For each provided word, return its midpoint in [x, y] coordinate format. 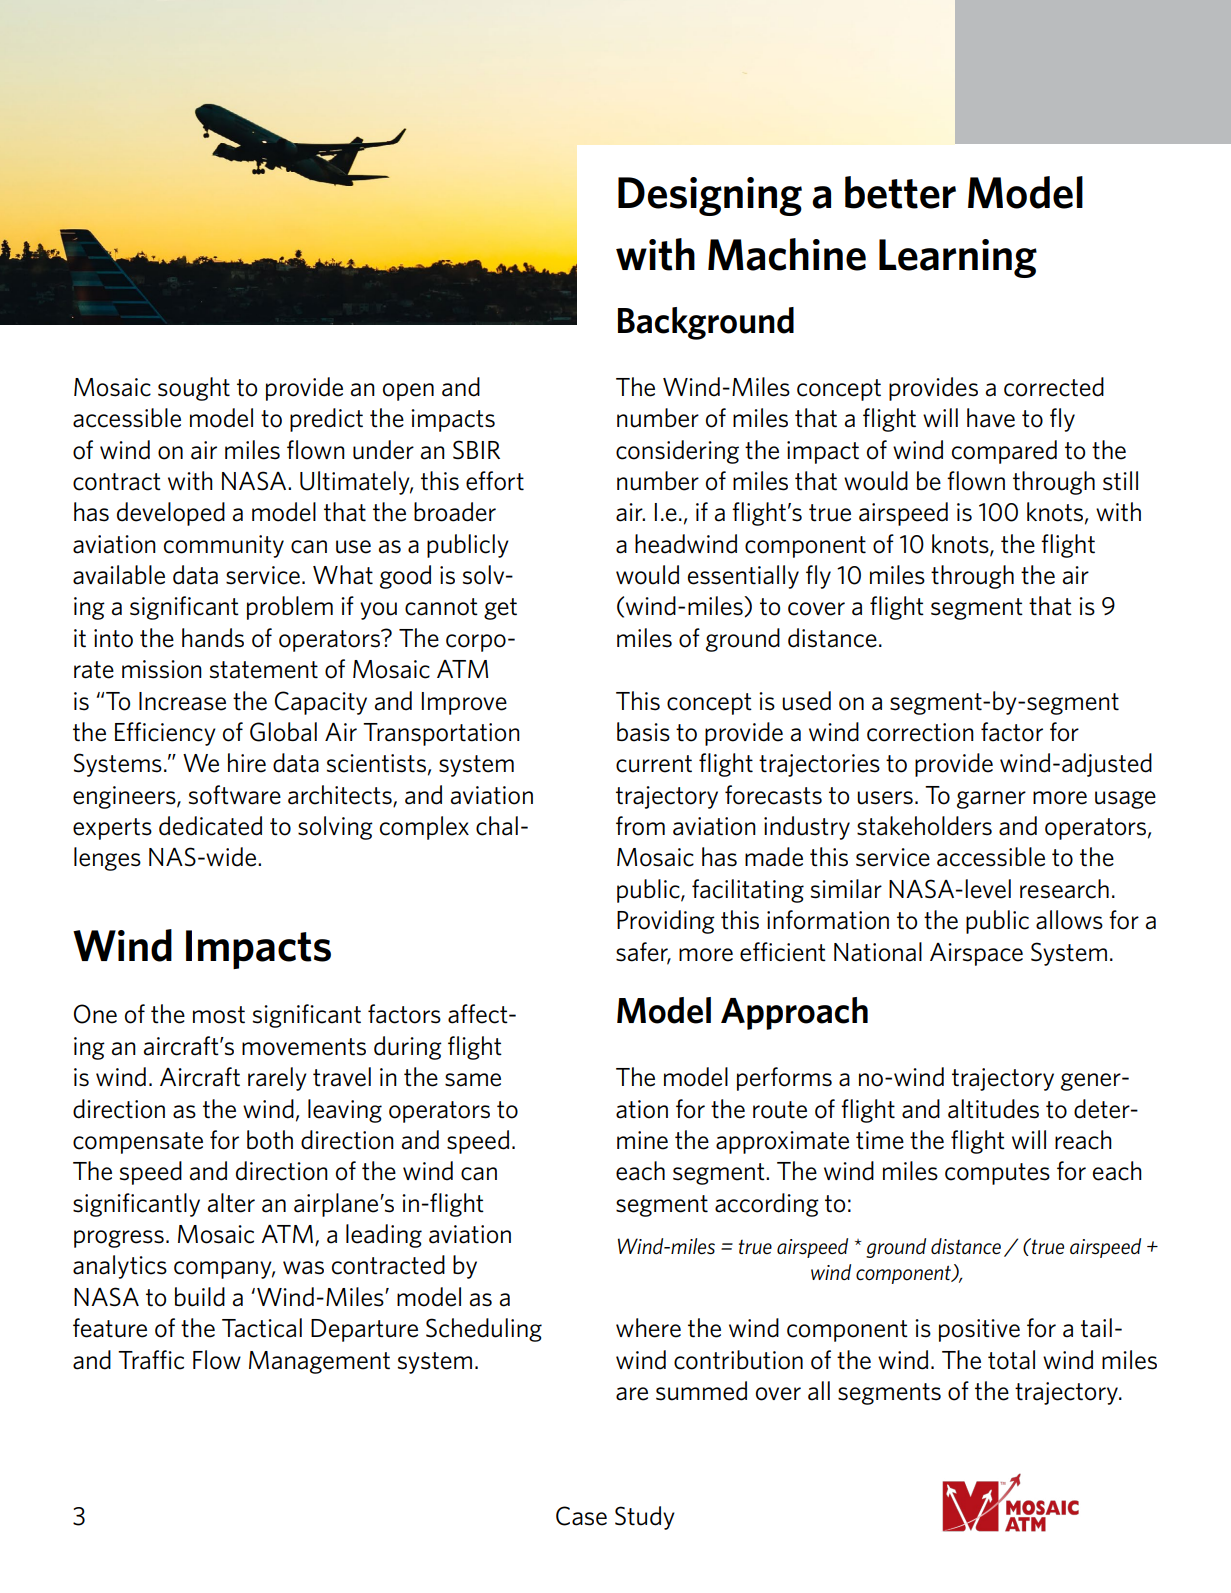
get [500, 609]
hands [213, 638]
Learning [958, 258]
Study [645, 1518]
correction [920, 732]
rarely [277, 1079]
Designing [710, 196]
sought [194, 389]
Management [319, 1362]
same [473, 1080]
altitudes [993, 1109]
